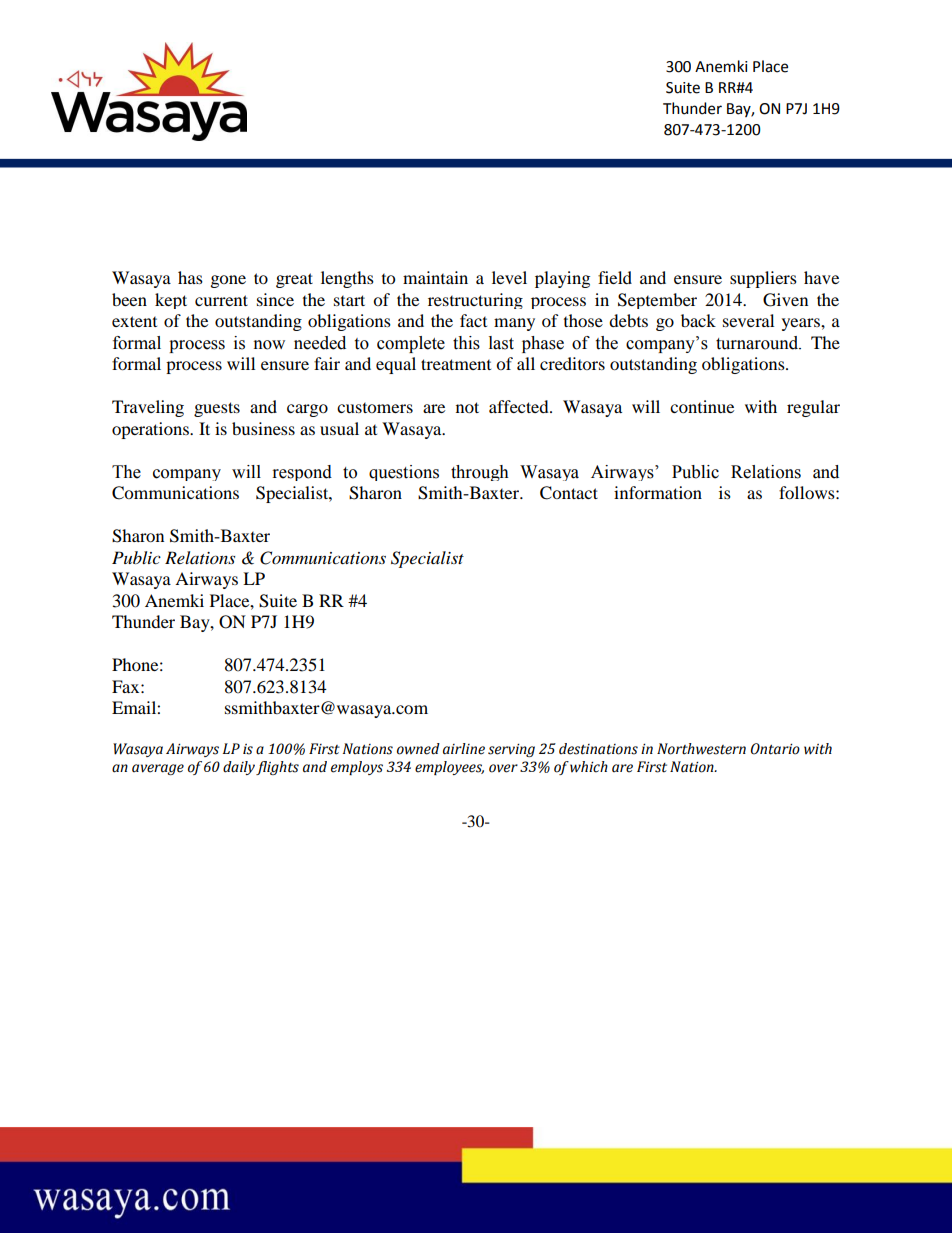  I want to click on suppliers, so click(763, 279).
